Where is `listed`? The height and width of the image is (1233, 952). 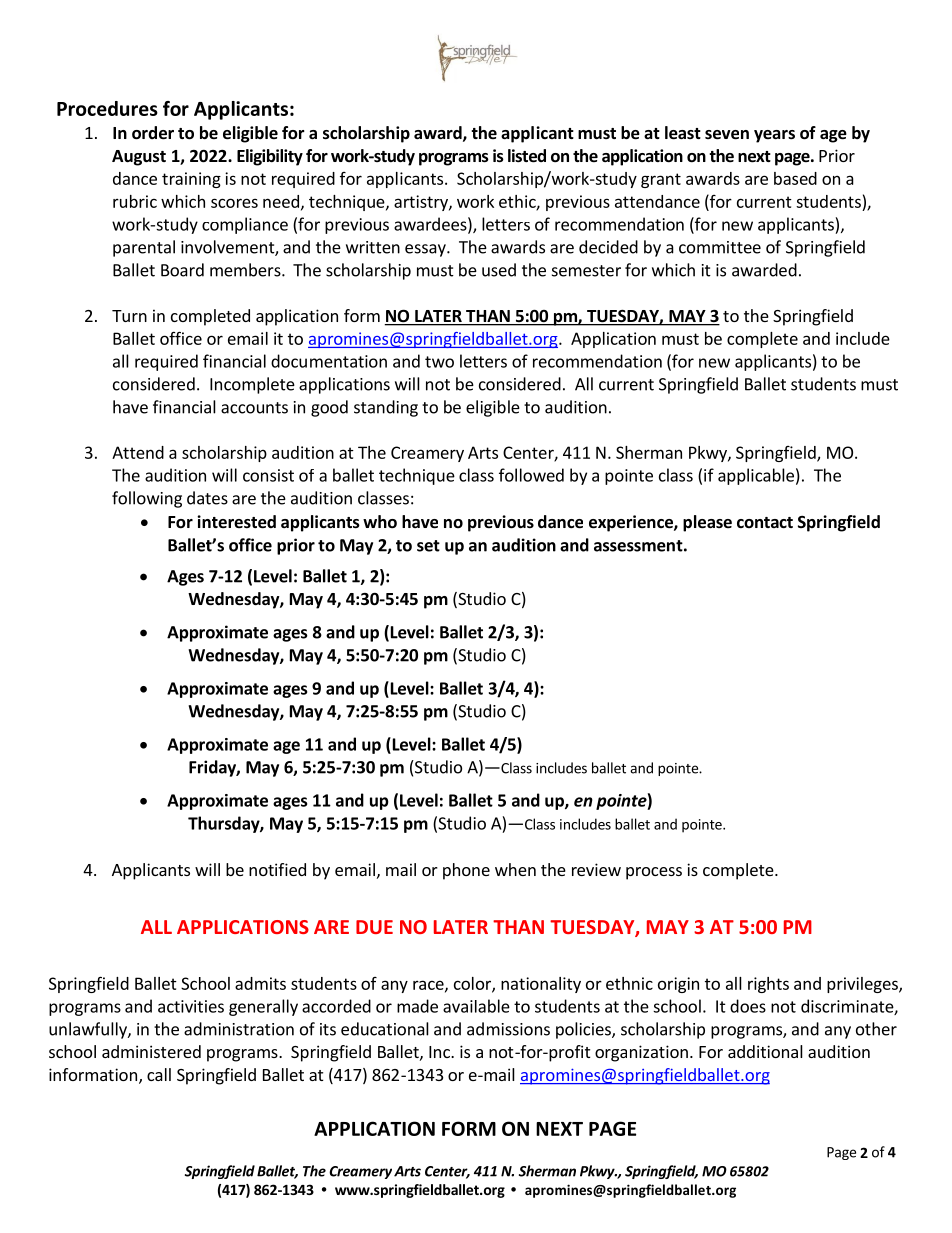 listed is located at coordinates (527, 156).
